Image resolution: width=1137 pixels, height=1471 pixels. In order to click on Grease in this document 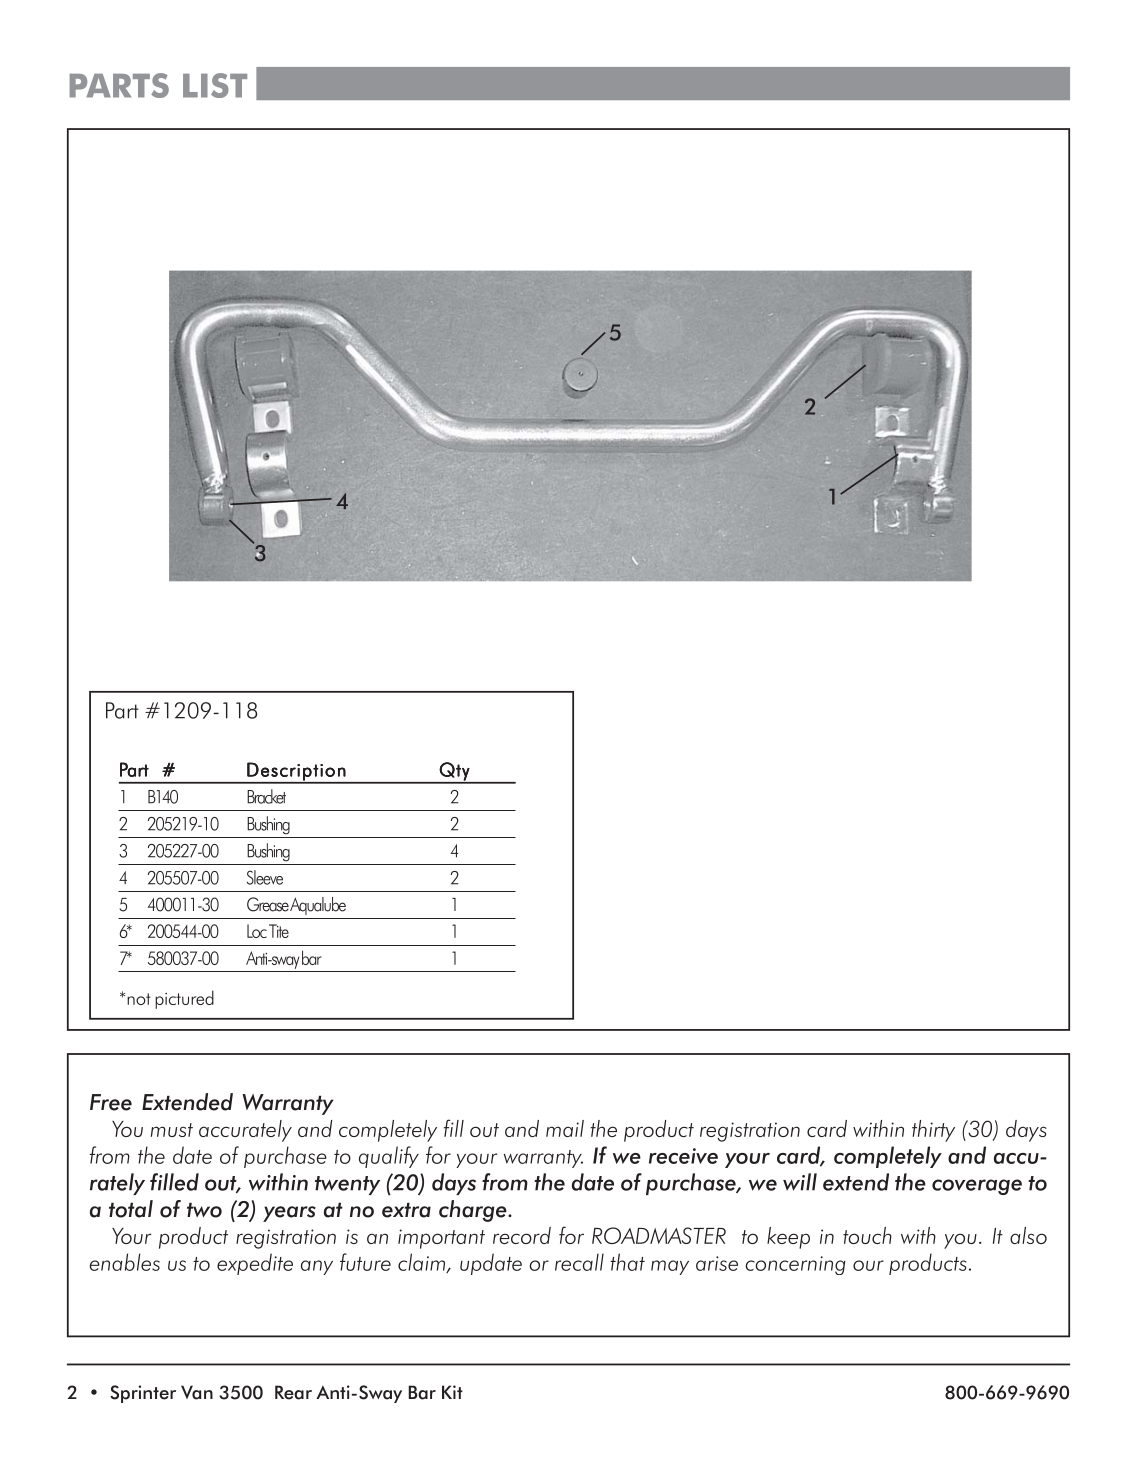, I will do `click(268, 904)`.
